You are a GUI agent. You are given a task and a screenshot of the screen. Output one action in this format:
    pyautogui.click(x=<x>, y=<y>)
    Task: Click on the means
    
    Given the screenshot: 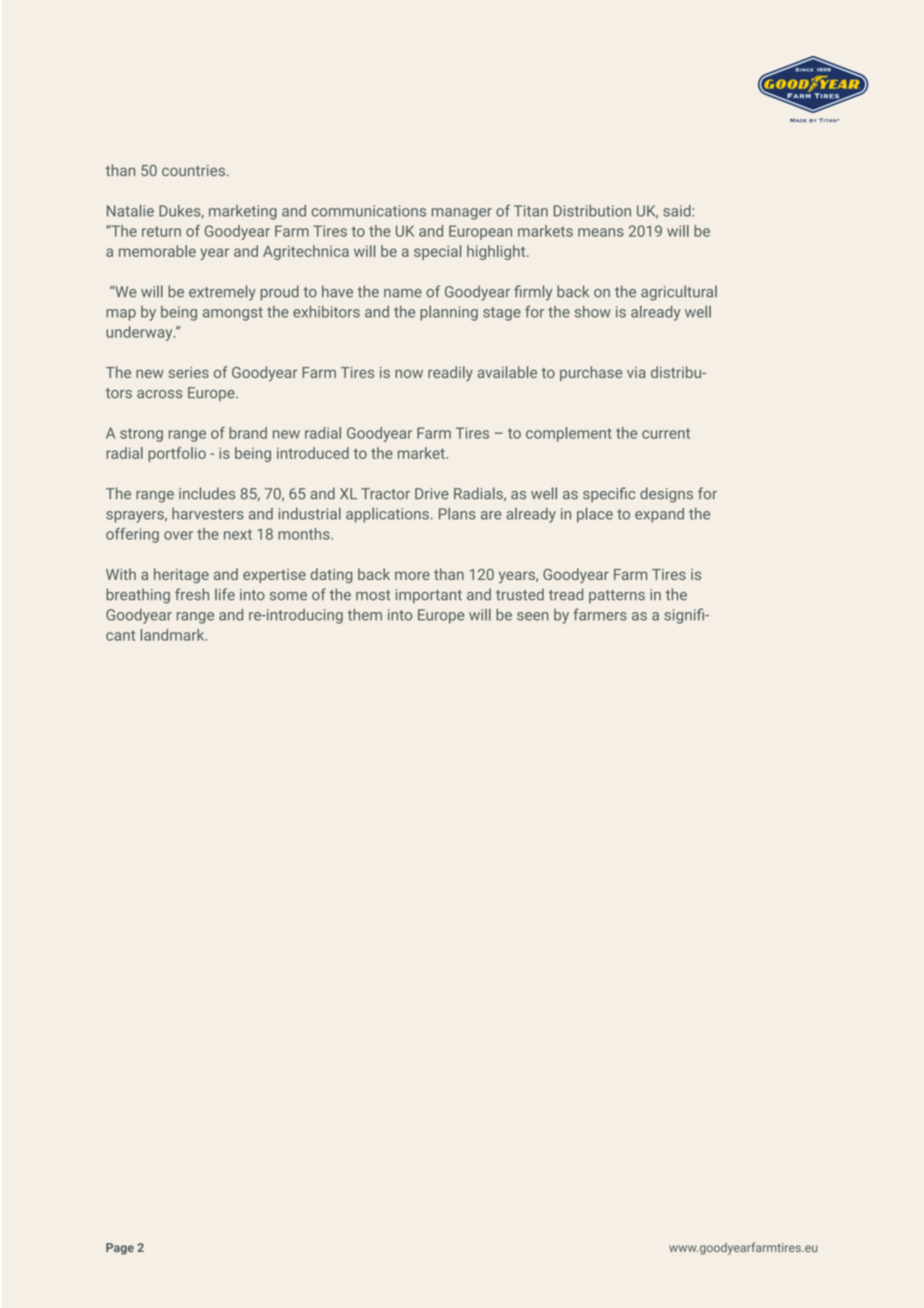 What is the action you would take?
    pyautogui.click(x=601, y=232)
